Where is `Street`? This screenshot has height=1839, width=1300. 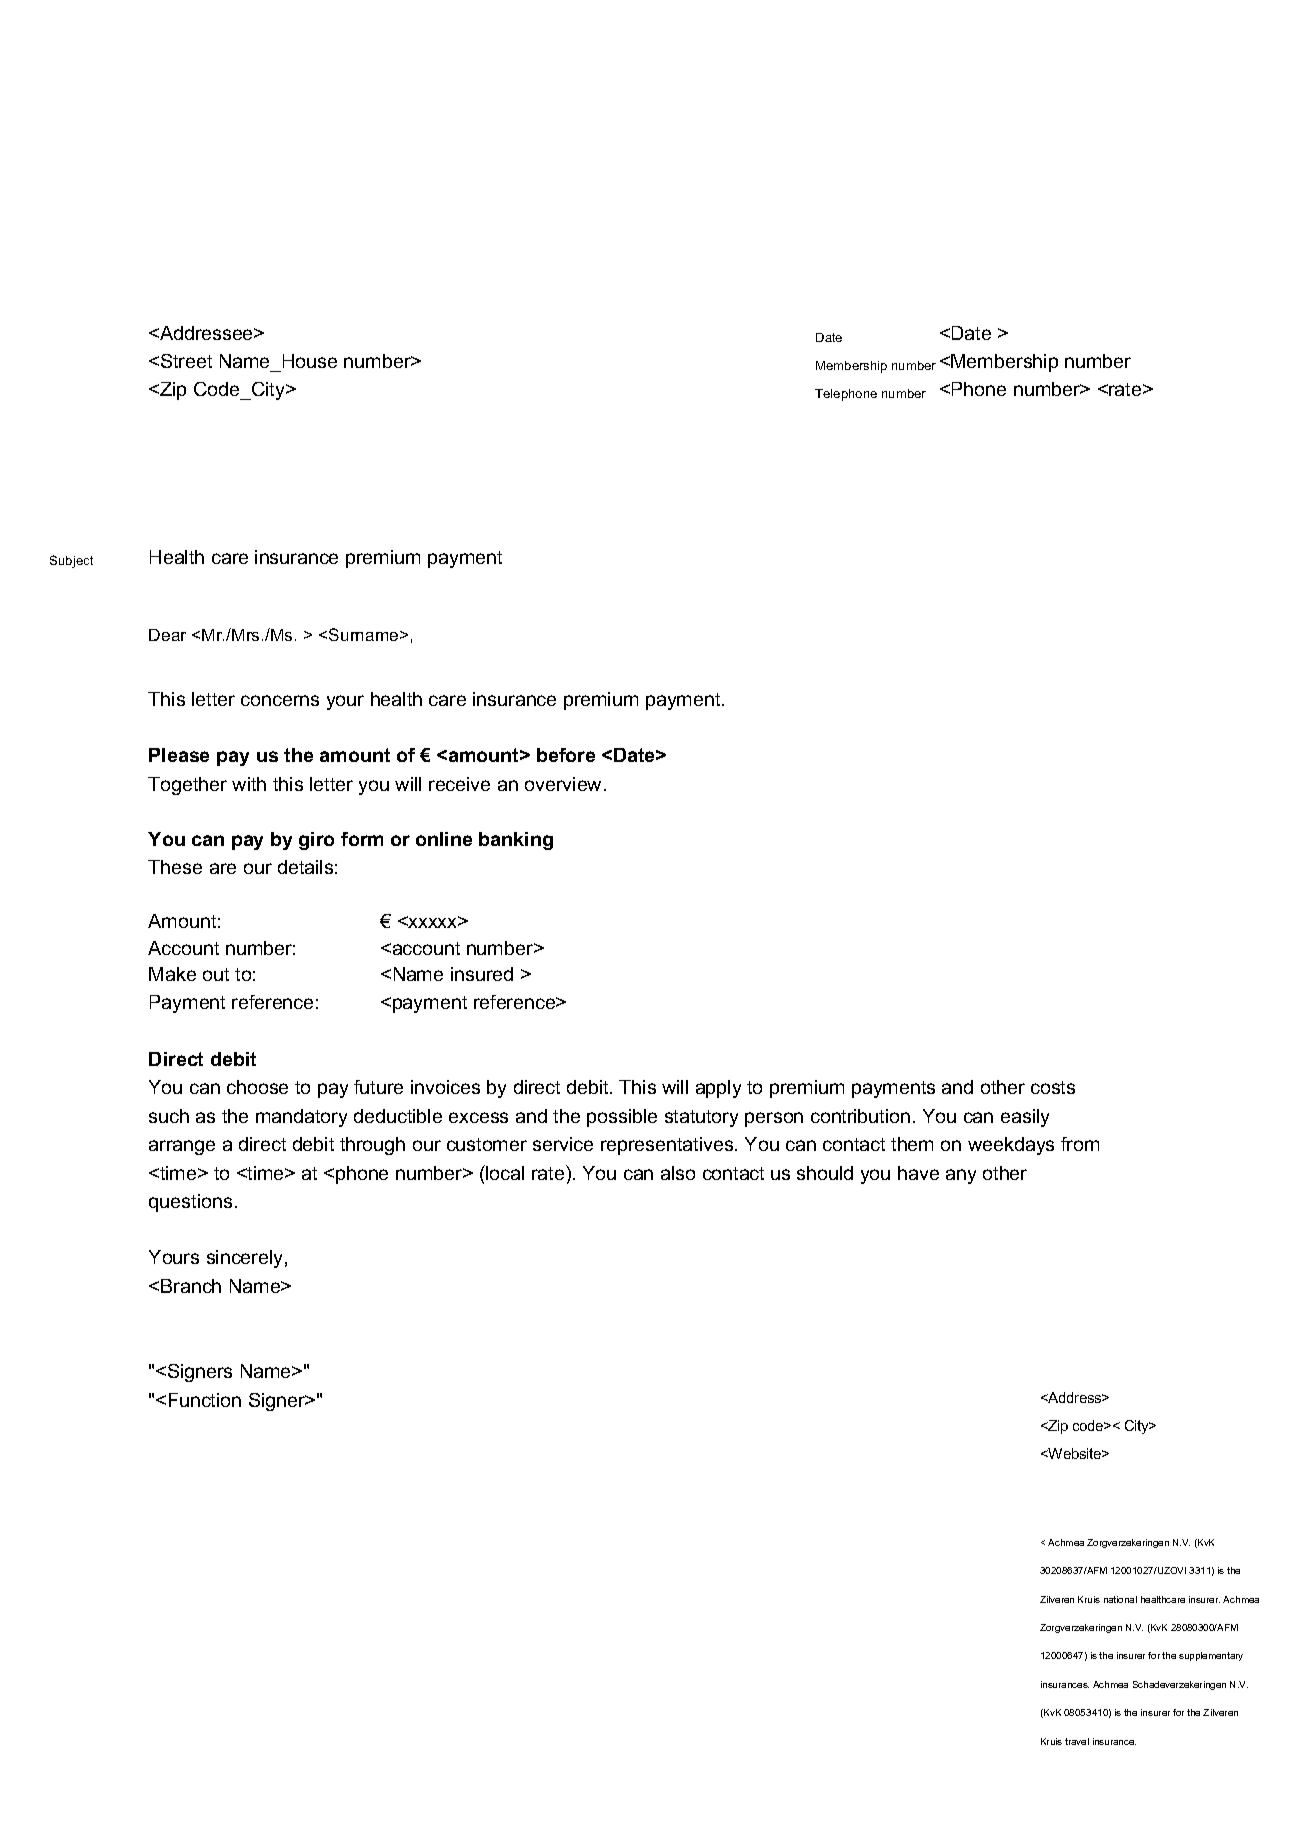
Street is located at coordinates (186, 361).
